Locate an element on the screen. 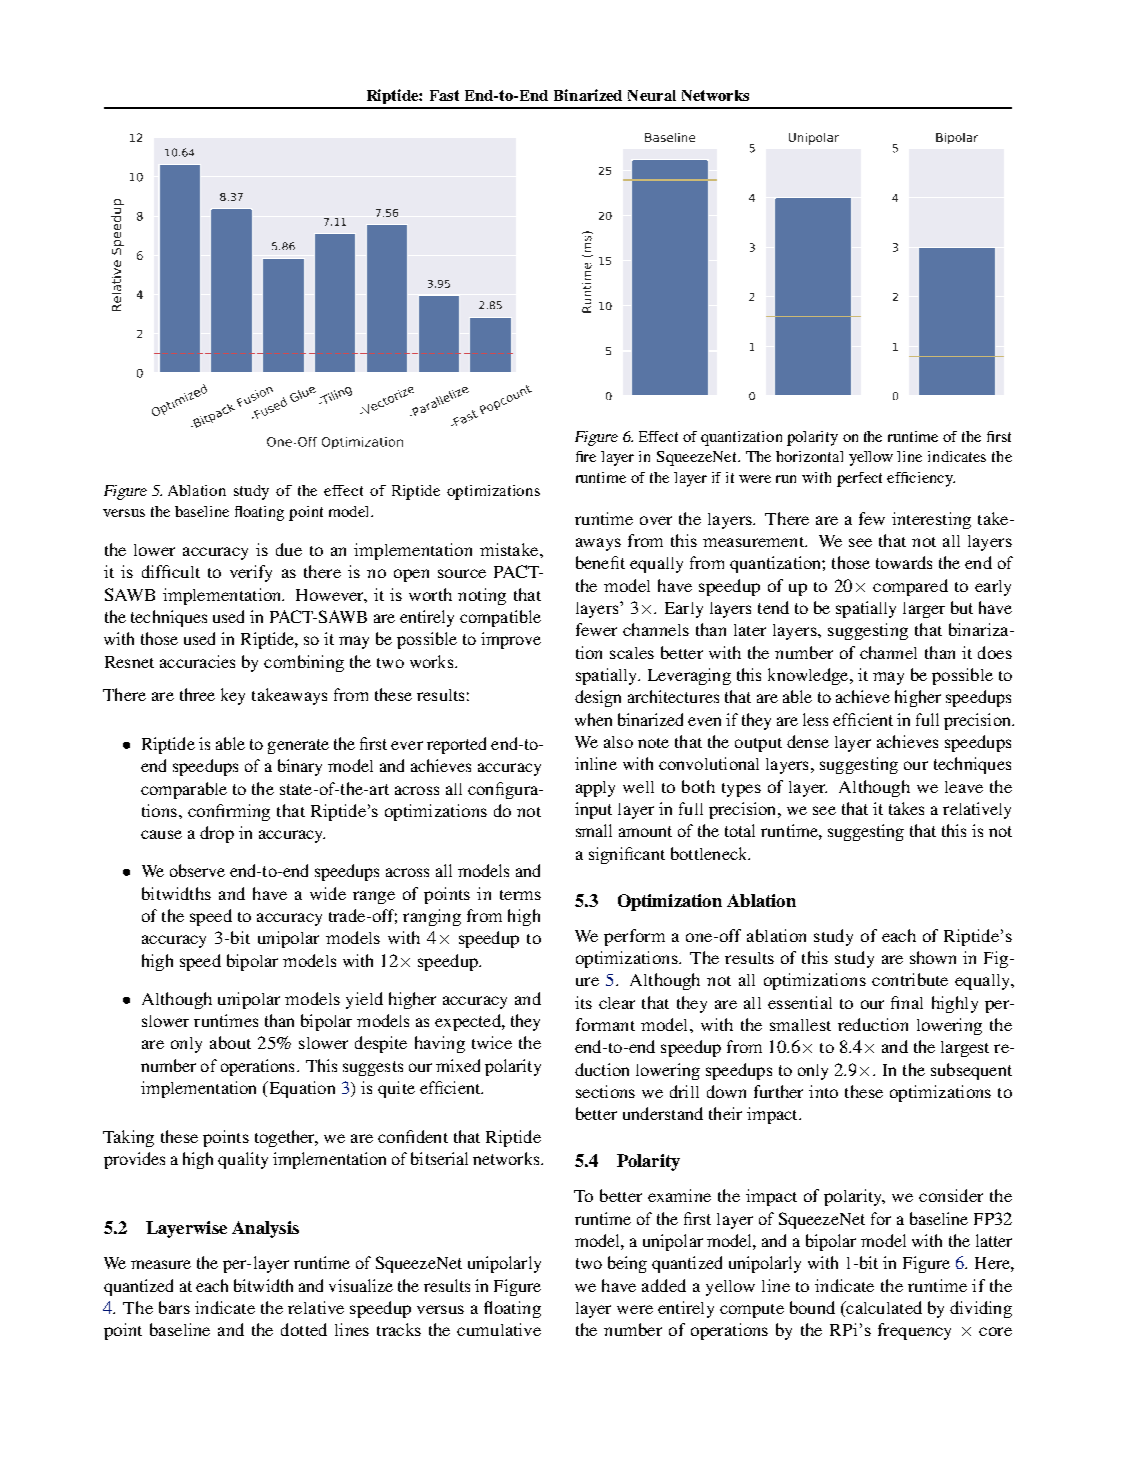 Image resolution: width=1144 pixels, height=1480 pixels. calculated is located at coordinates (883, 1309).
